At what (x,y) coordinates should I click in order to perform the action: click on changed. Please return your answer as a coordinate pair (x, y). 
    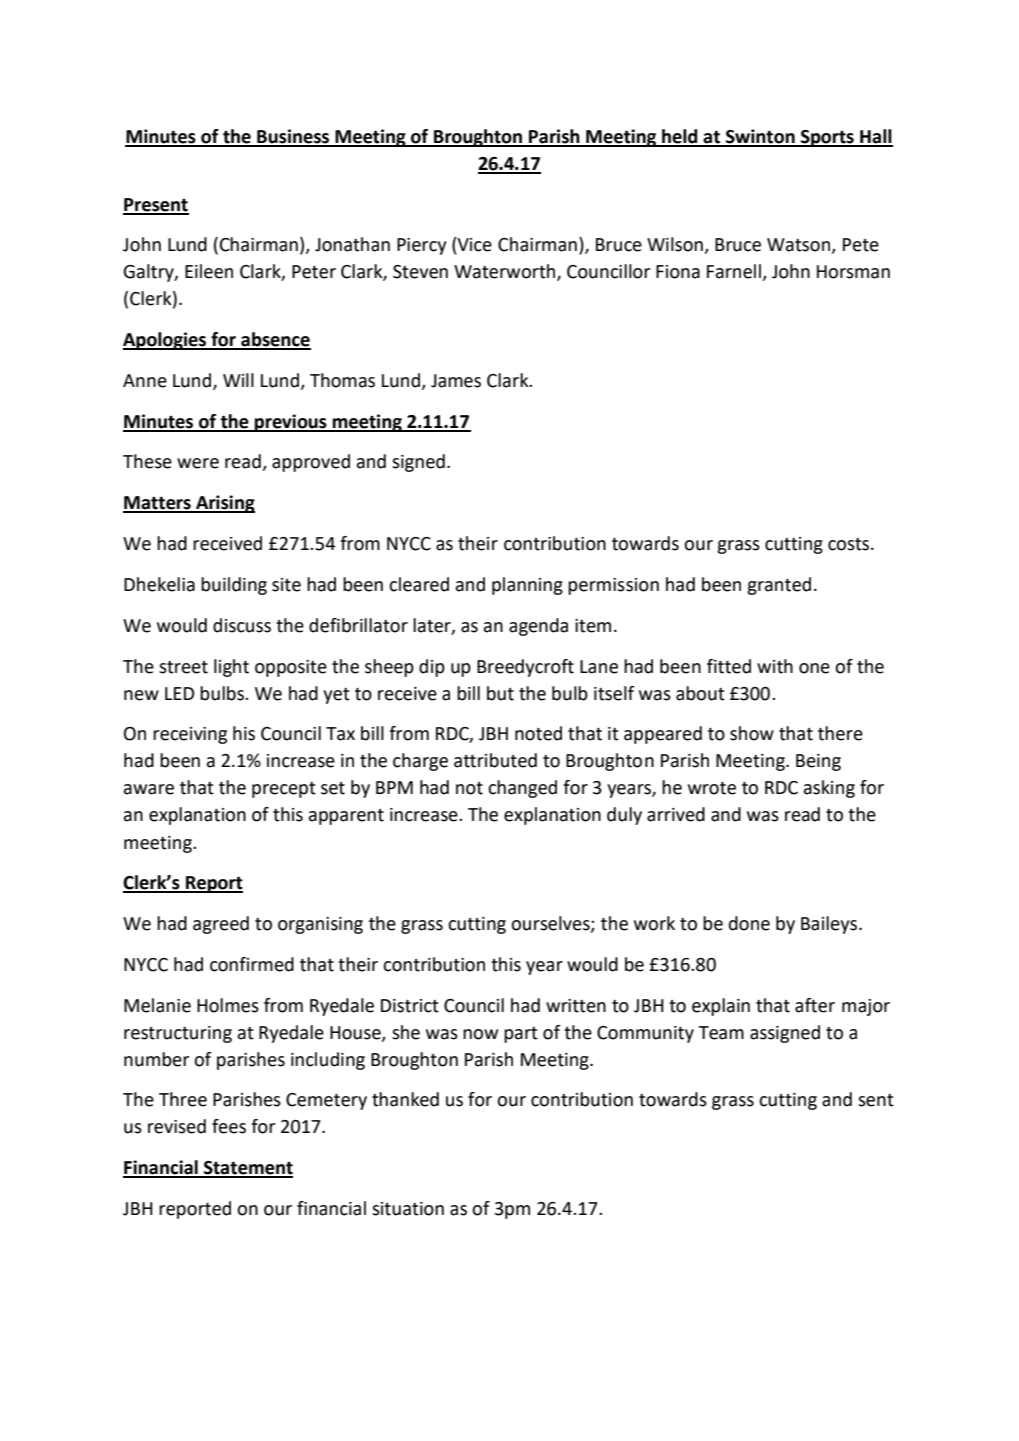
    Looking at the image, I should click on (522, 789).
